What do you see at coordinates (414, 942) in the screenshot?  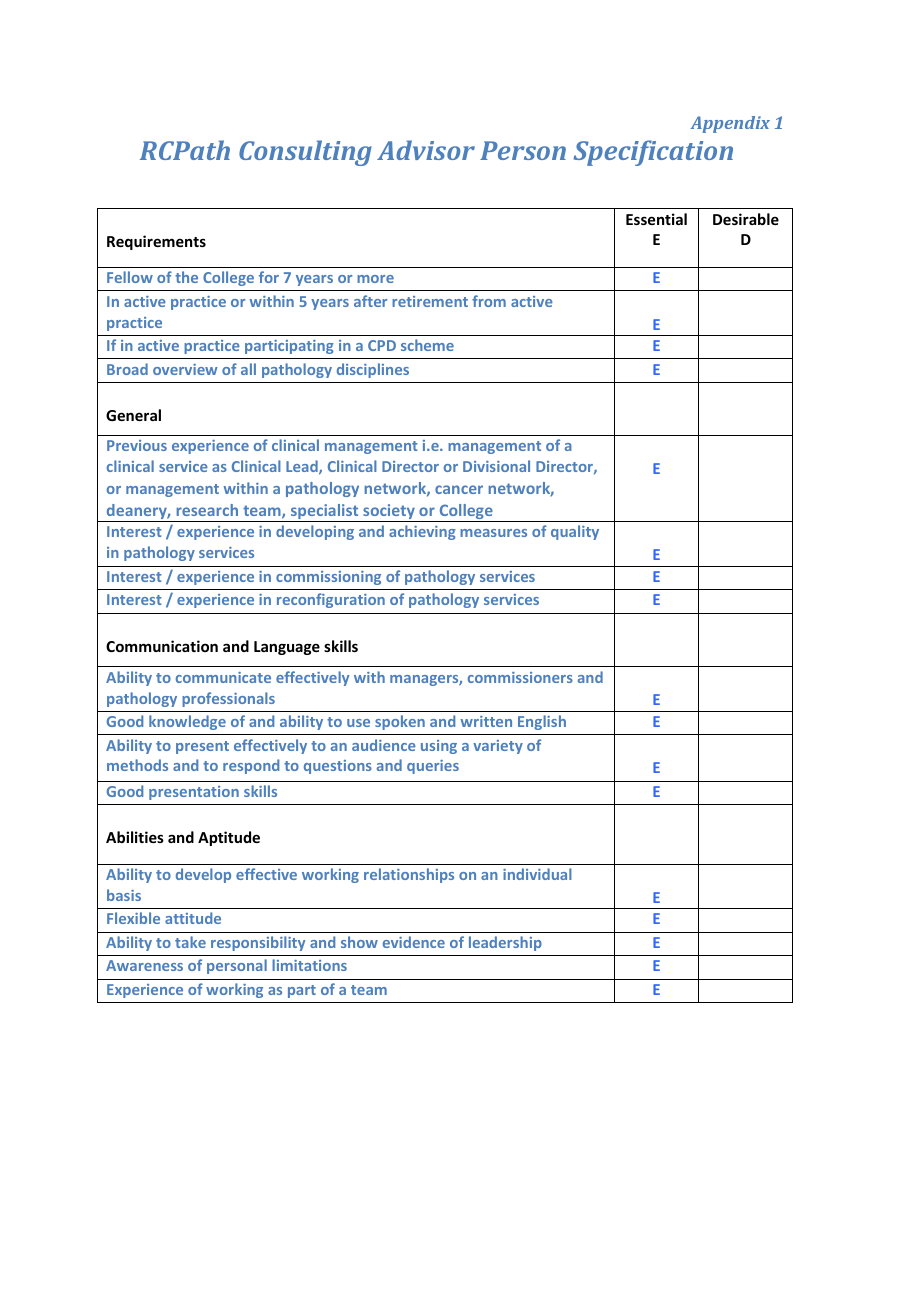 I see `evidence` at bounding box center [414, 942].
